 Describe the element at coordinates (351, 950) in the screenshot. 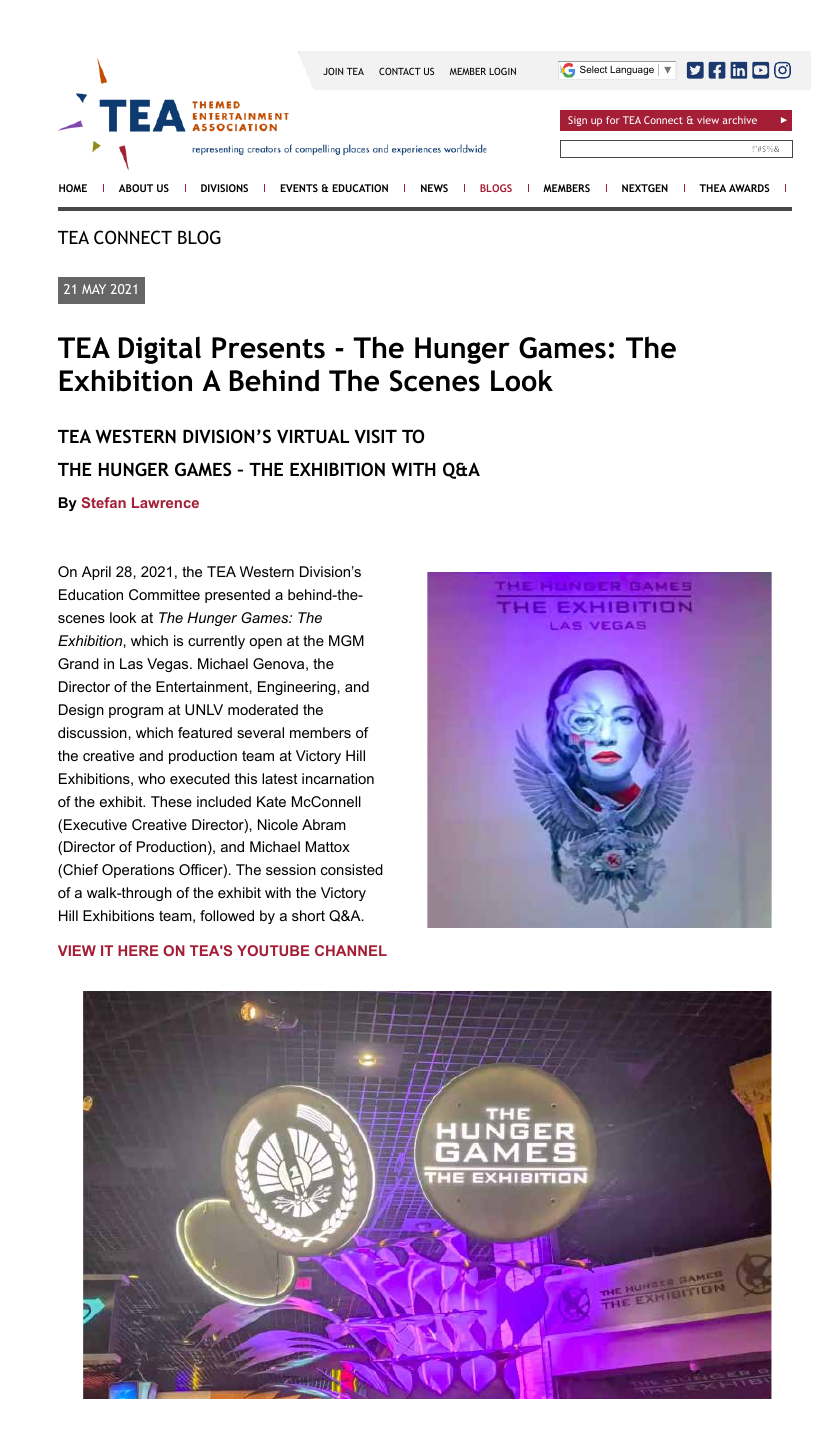

I see `CHANNEL` at that location.
